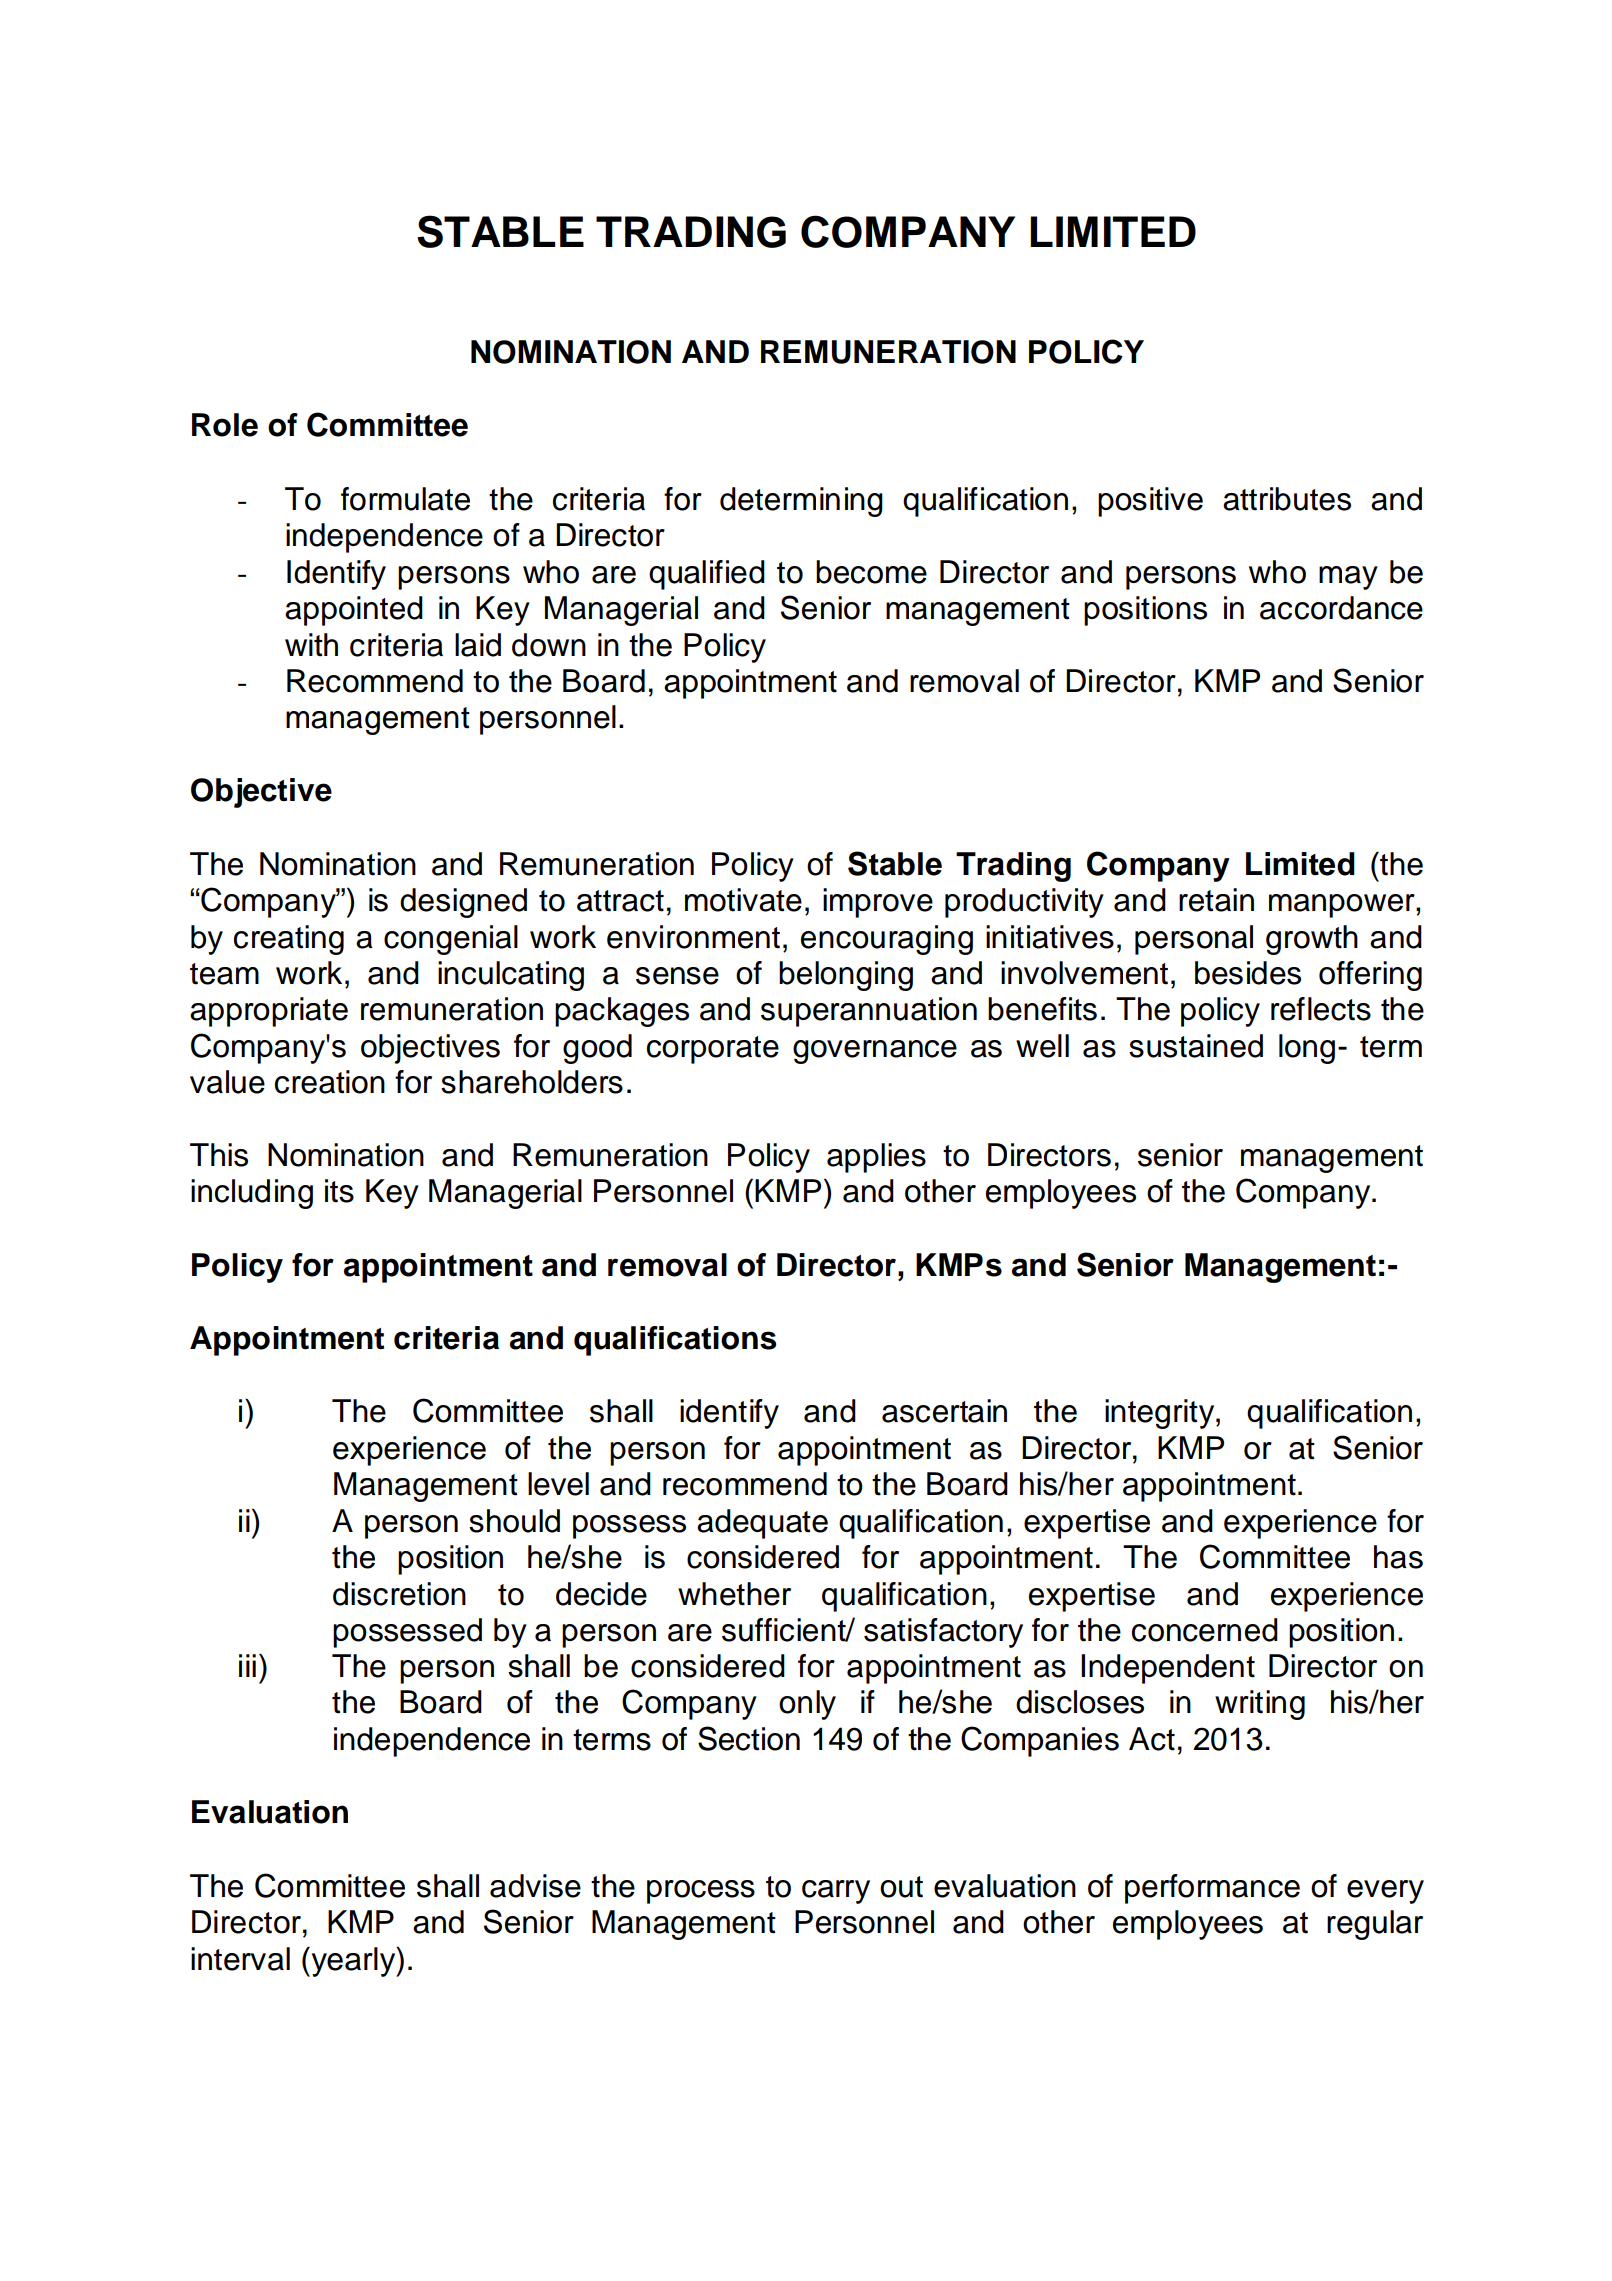 This screenshot has height=2281, width=1612. Describe the element at coordinates (887, 940) in the screenshot. I see `encouraging` at that location.
